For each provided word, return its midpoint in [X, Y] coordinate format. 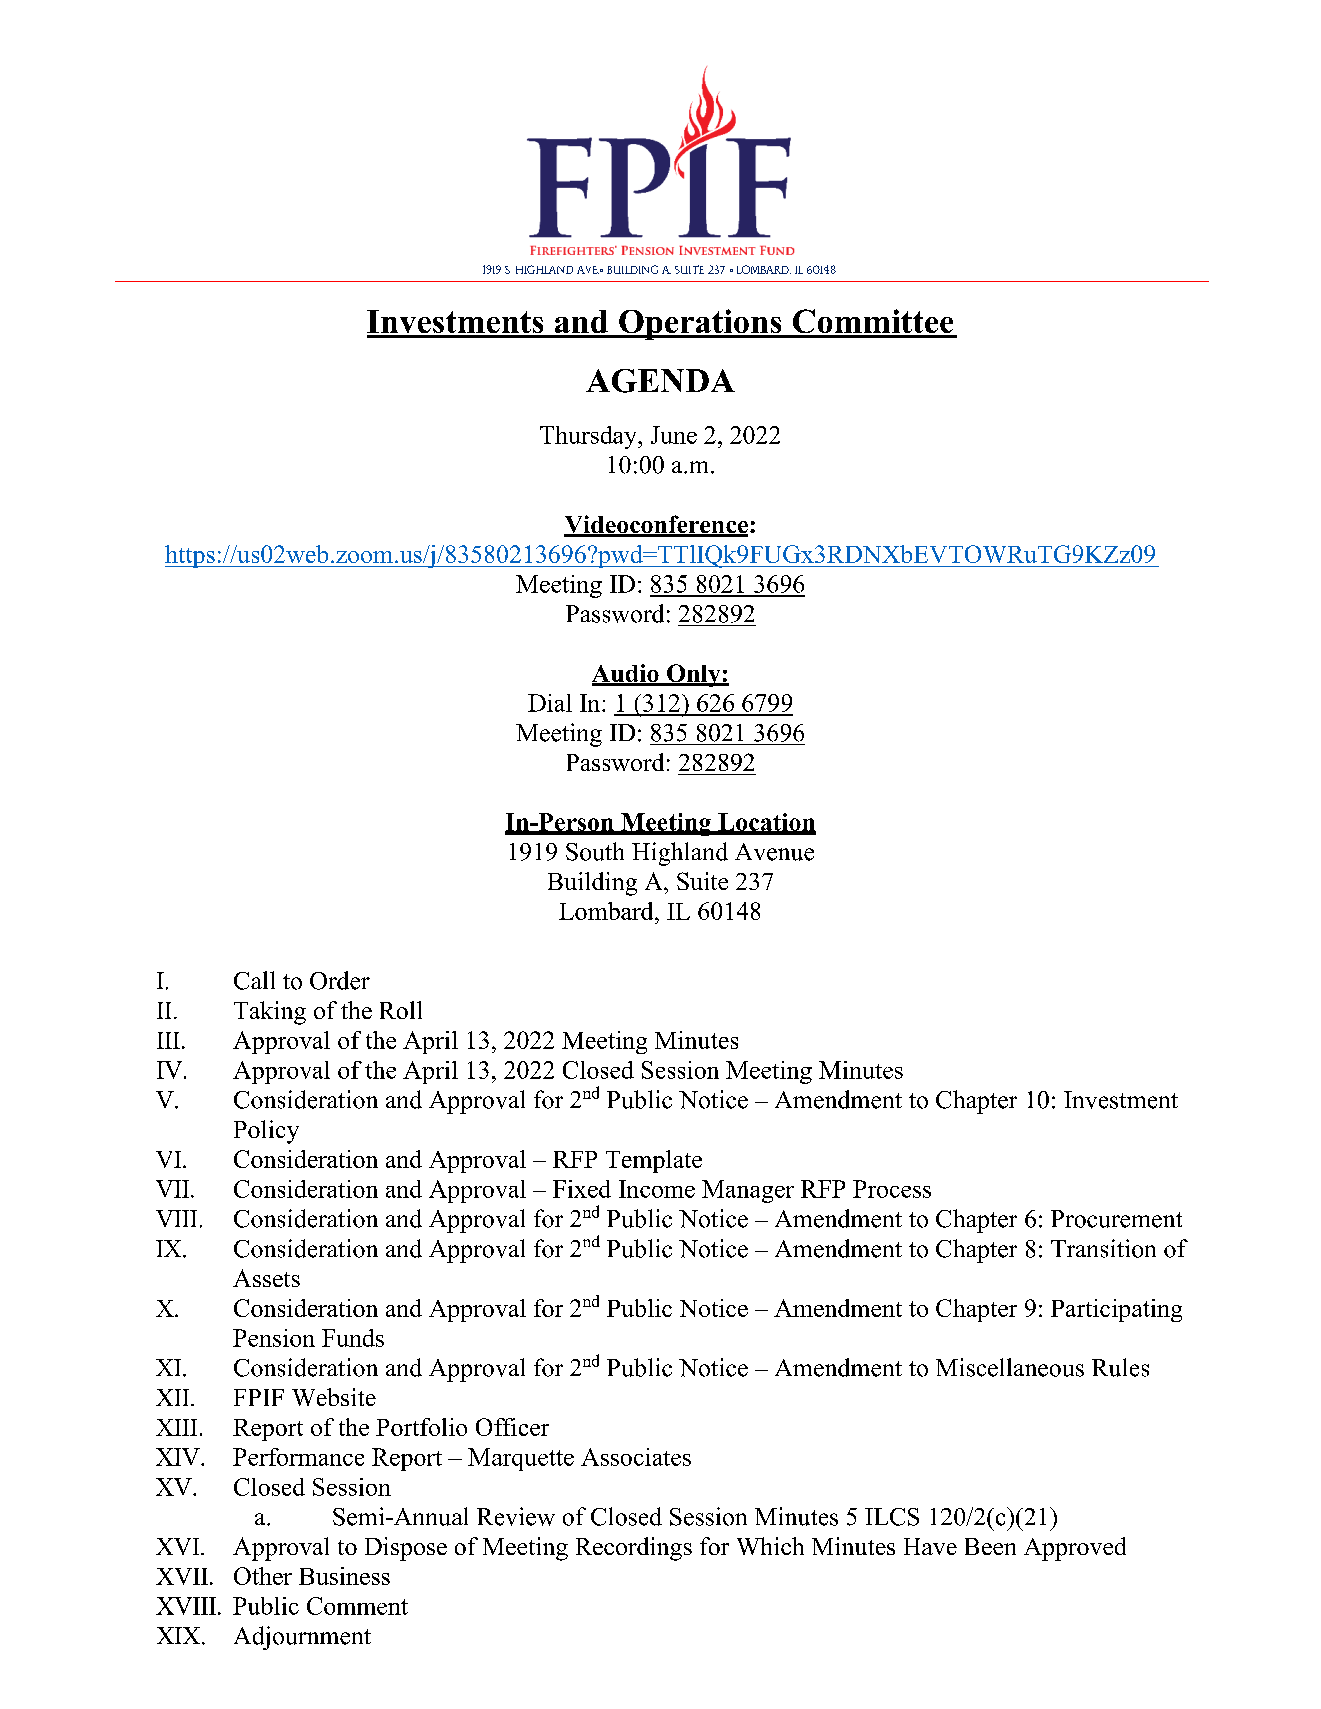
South [595, 851]
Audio [626, 674]
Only [693, 675]
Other [263, 1576]
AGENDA [660, 381]
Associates [636, 1457]
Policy [266, 1132]
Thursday [589, 437]
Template [654, 1161]
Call [254, 980]
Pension [274, 1338]
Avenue [774, 852]
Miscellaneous [1010, 1367]
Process [892, 1189]
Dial [550, 703]
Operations [700, 324]
